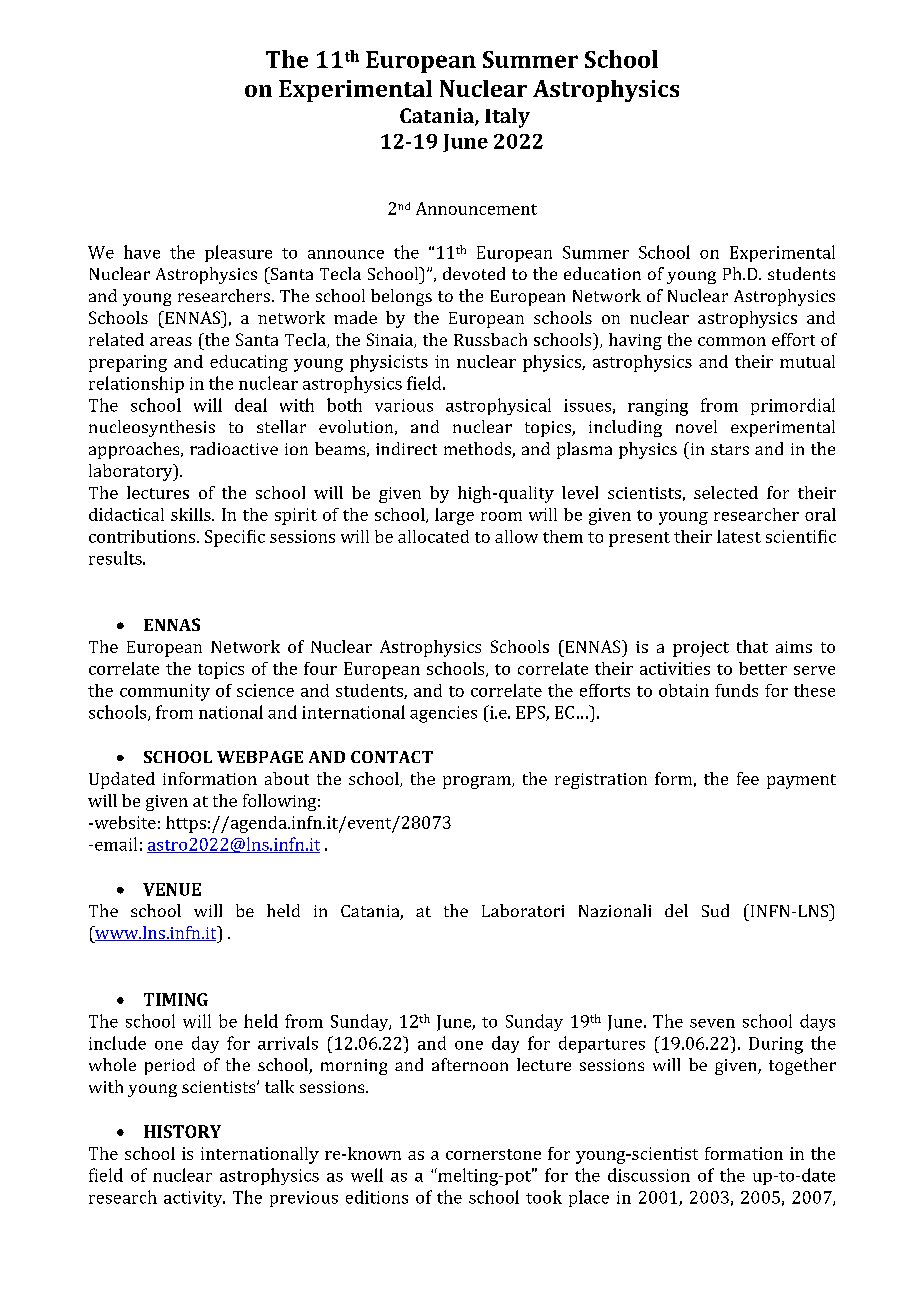 The image size is (924, 1308). I want to click on education, so click(602, 273).
